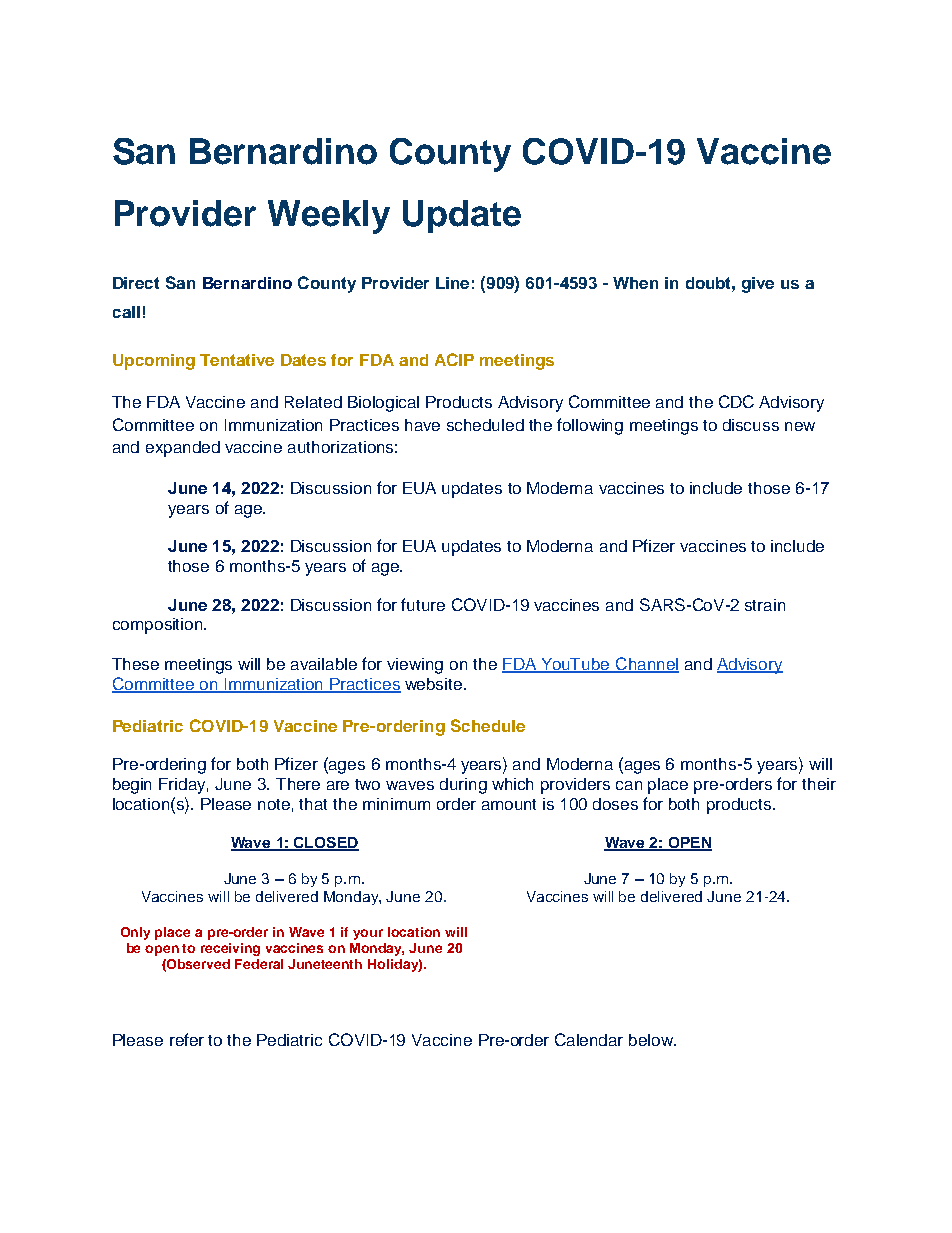  I want to click on future, so click(423, 604).
